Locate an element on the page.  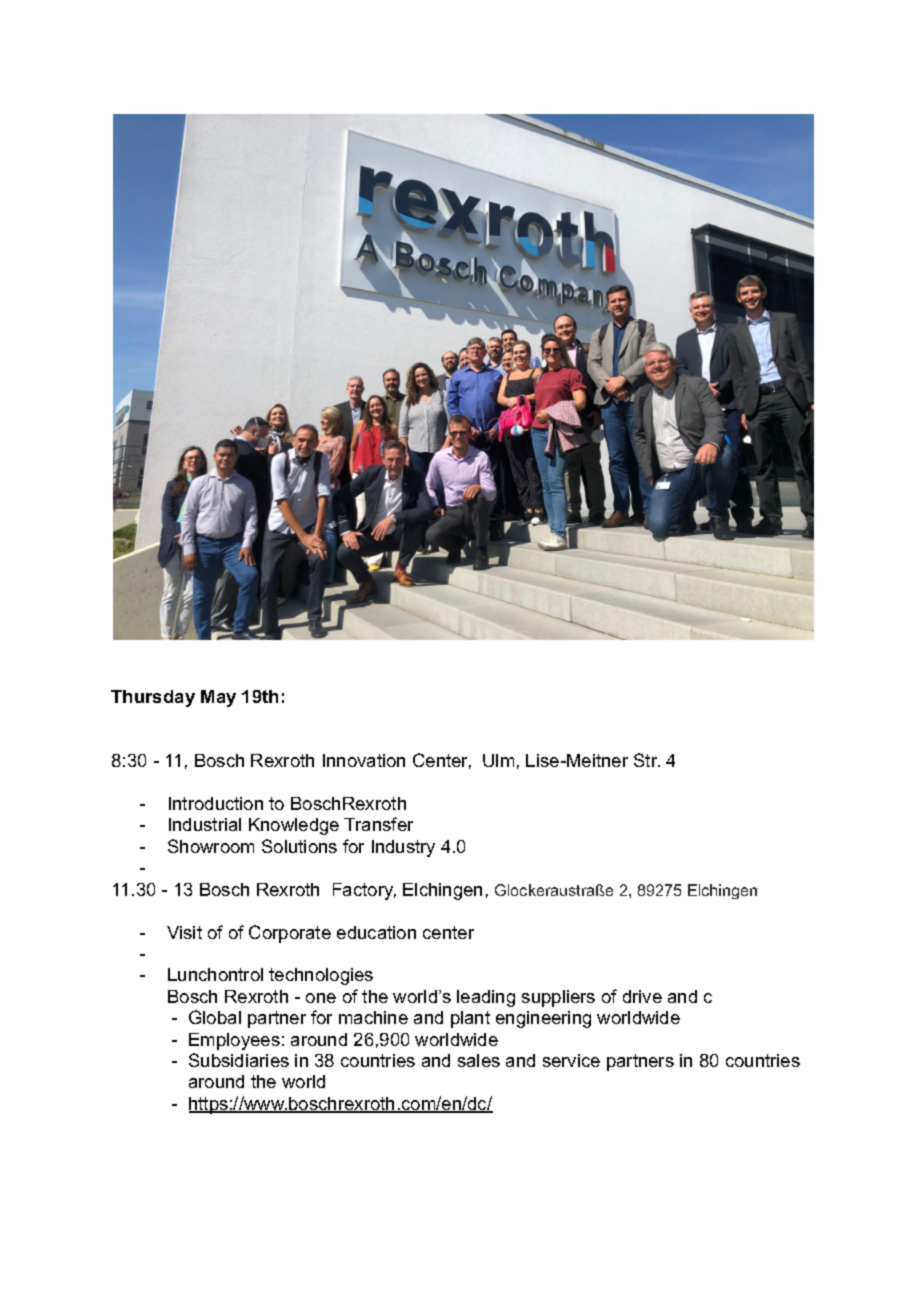
sales is located at coordinates (479, 1060).
